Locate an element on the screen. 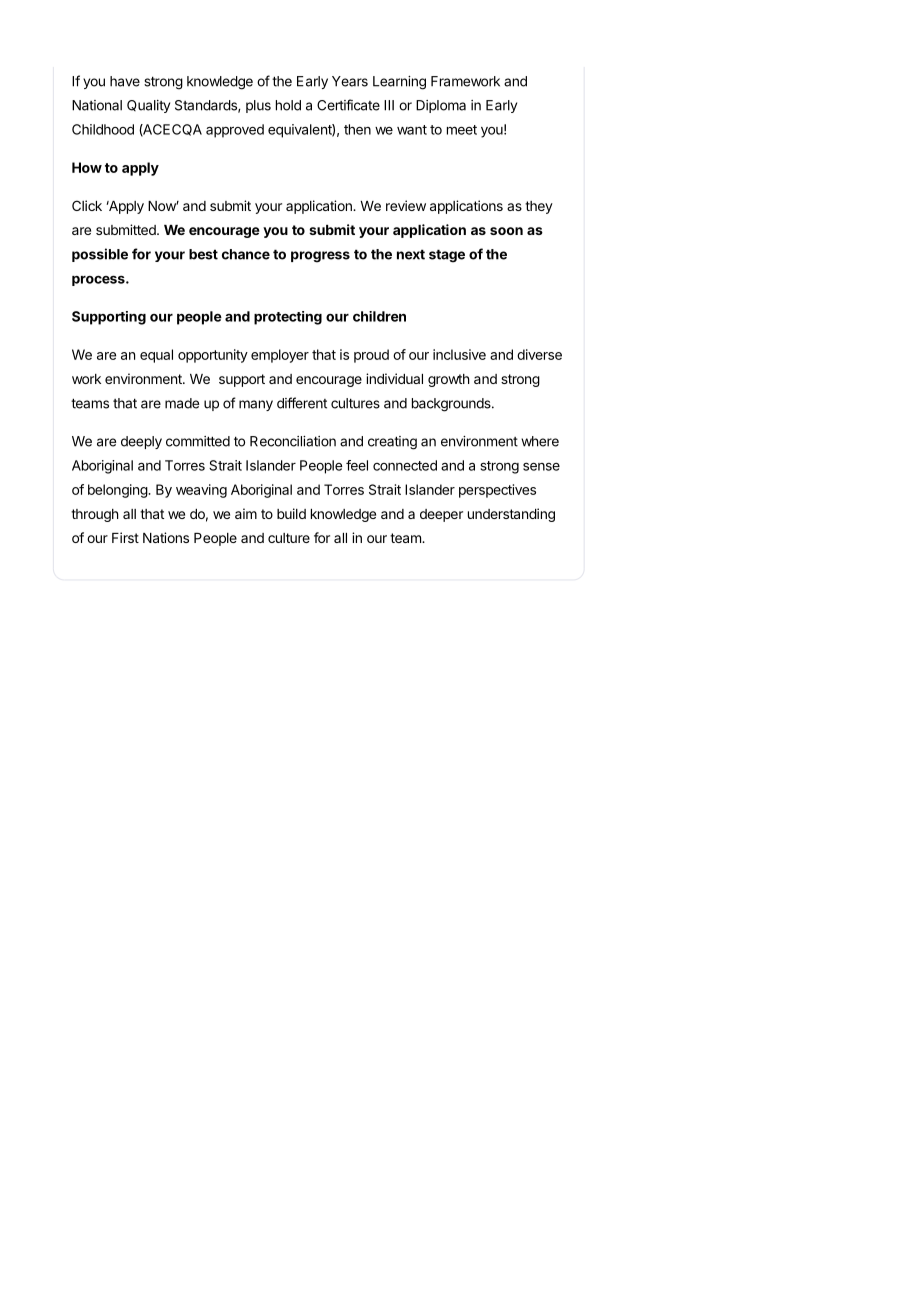 The height and width of the screenshot is (1308, 924). Diploma is located at coordinates (441, 106).
